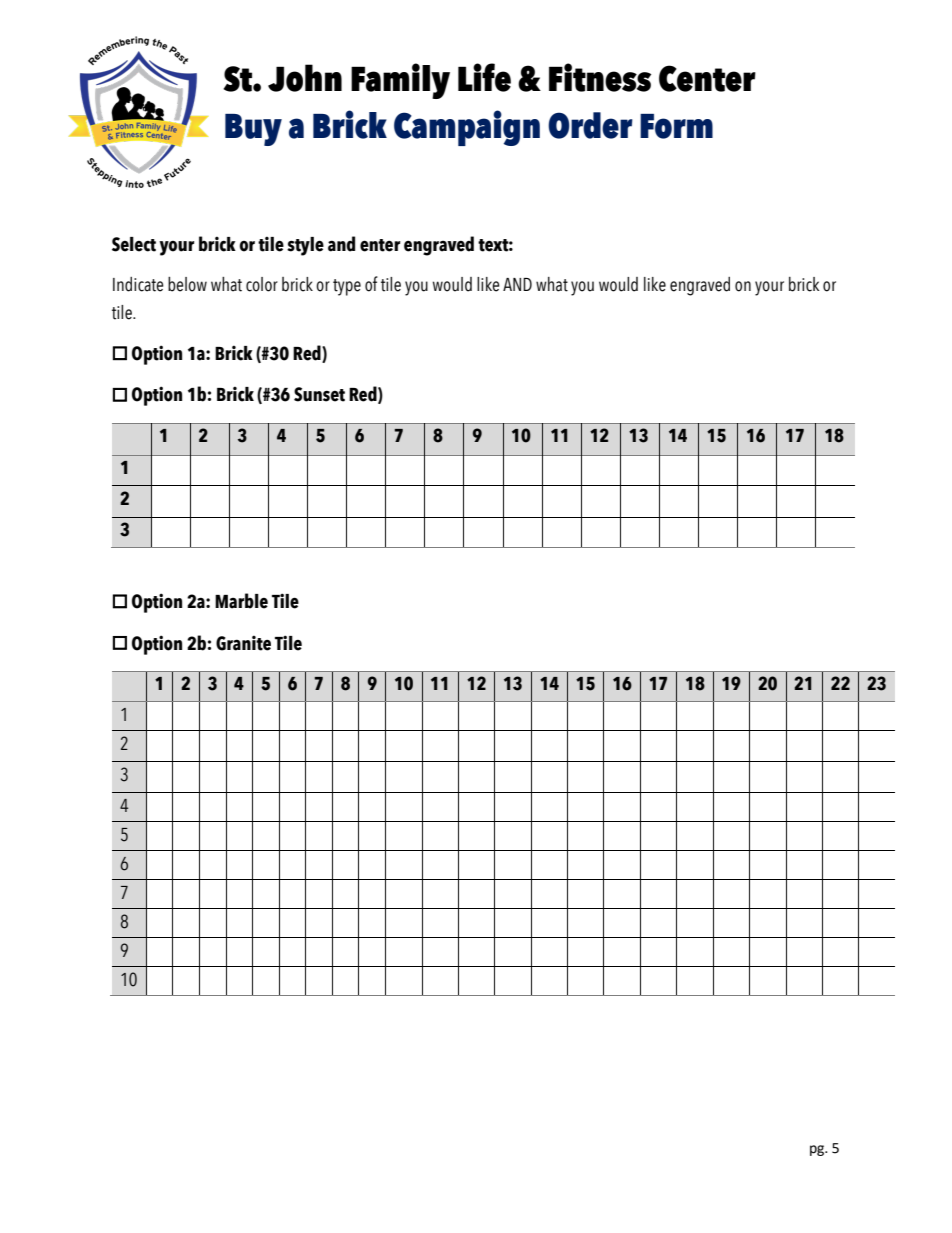  What do you see at coordinates (676, 126) in the page?
I see `Form` at bounding box center [676, 126].
